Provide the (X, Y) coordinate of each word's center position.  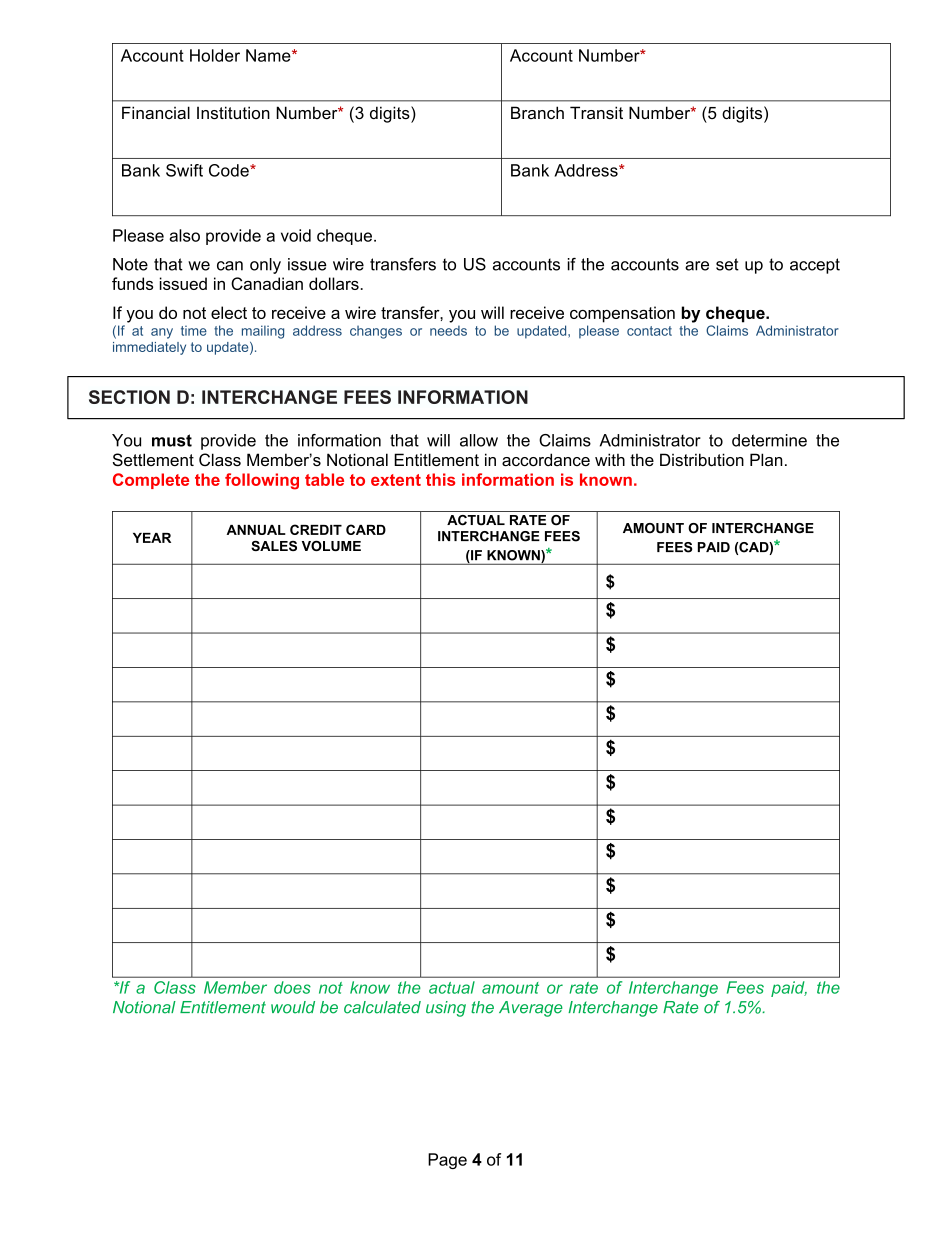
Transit (596, 112)
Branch (537, 112)
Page (447, 1161)
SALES (274, 546)
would (293, 1007)
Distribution (702, 459)
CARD (366, 529)
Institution (233, 112)
